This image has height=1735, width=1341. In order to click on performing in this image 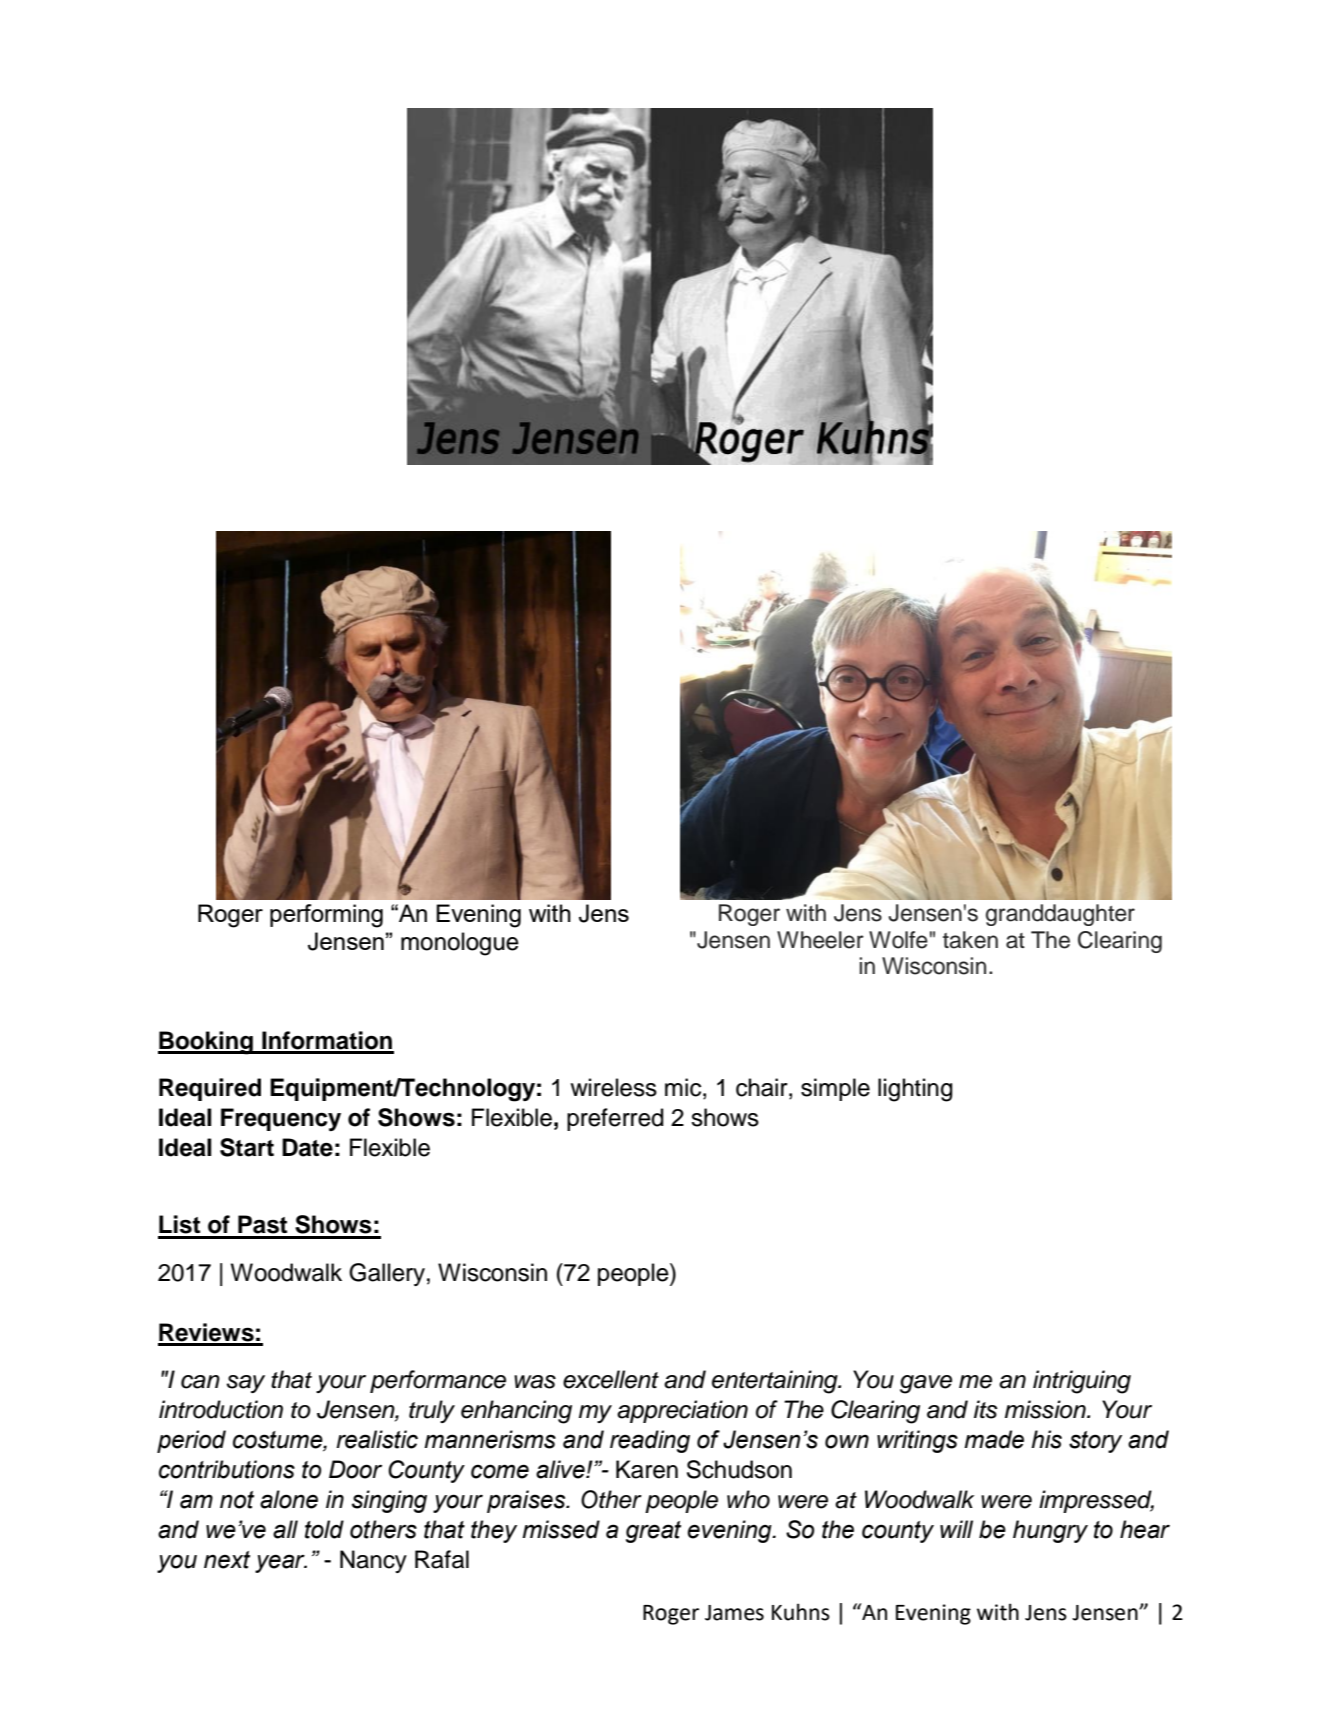, I will do `click(326, 916)`.
